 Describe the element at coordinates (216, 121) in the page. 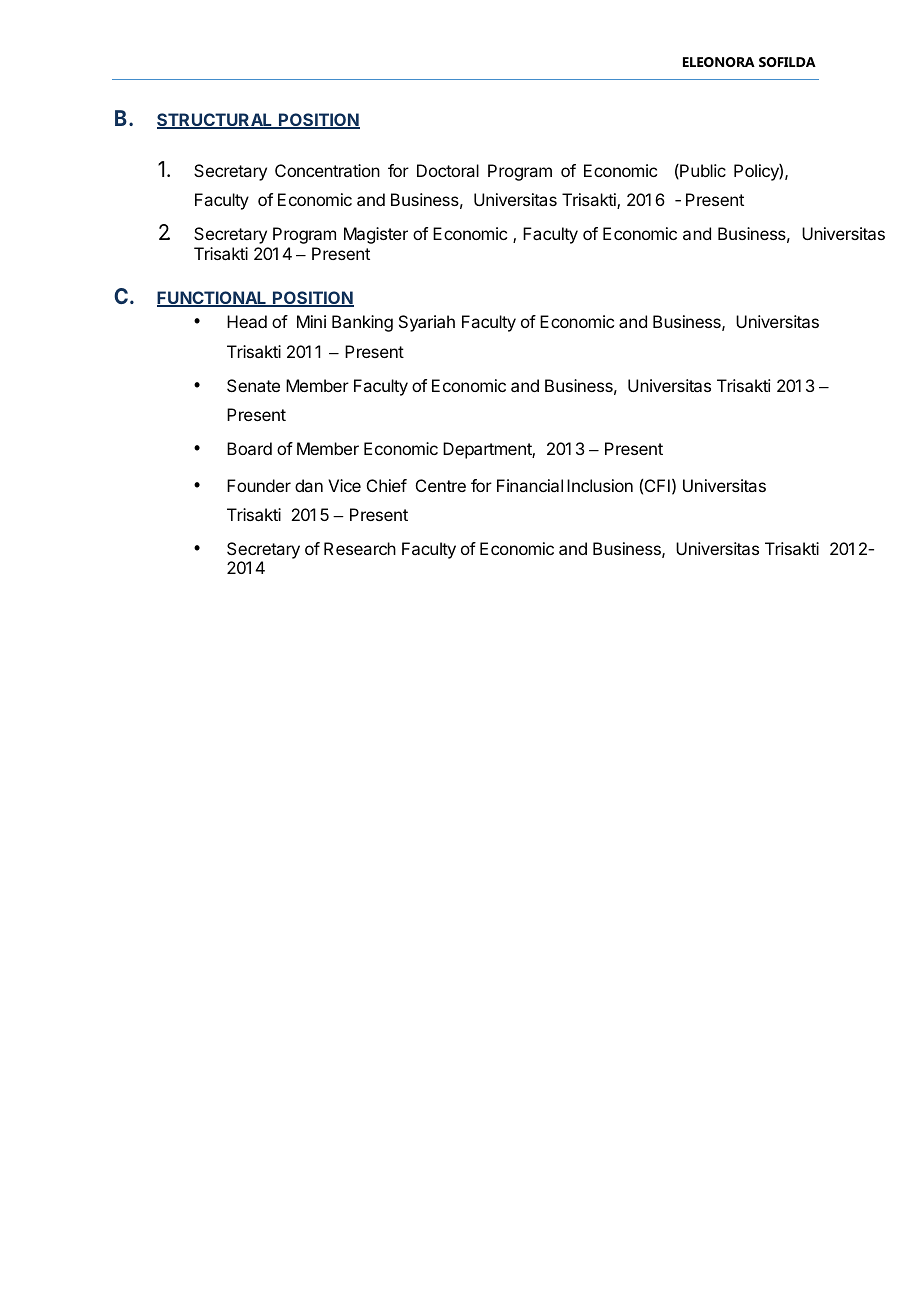

I see `STRUCTURAL` at that location.
